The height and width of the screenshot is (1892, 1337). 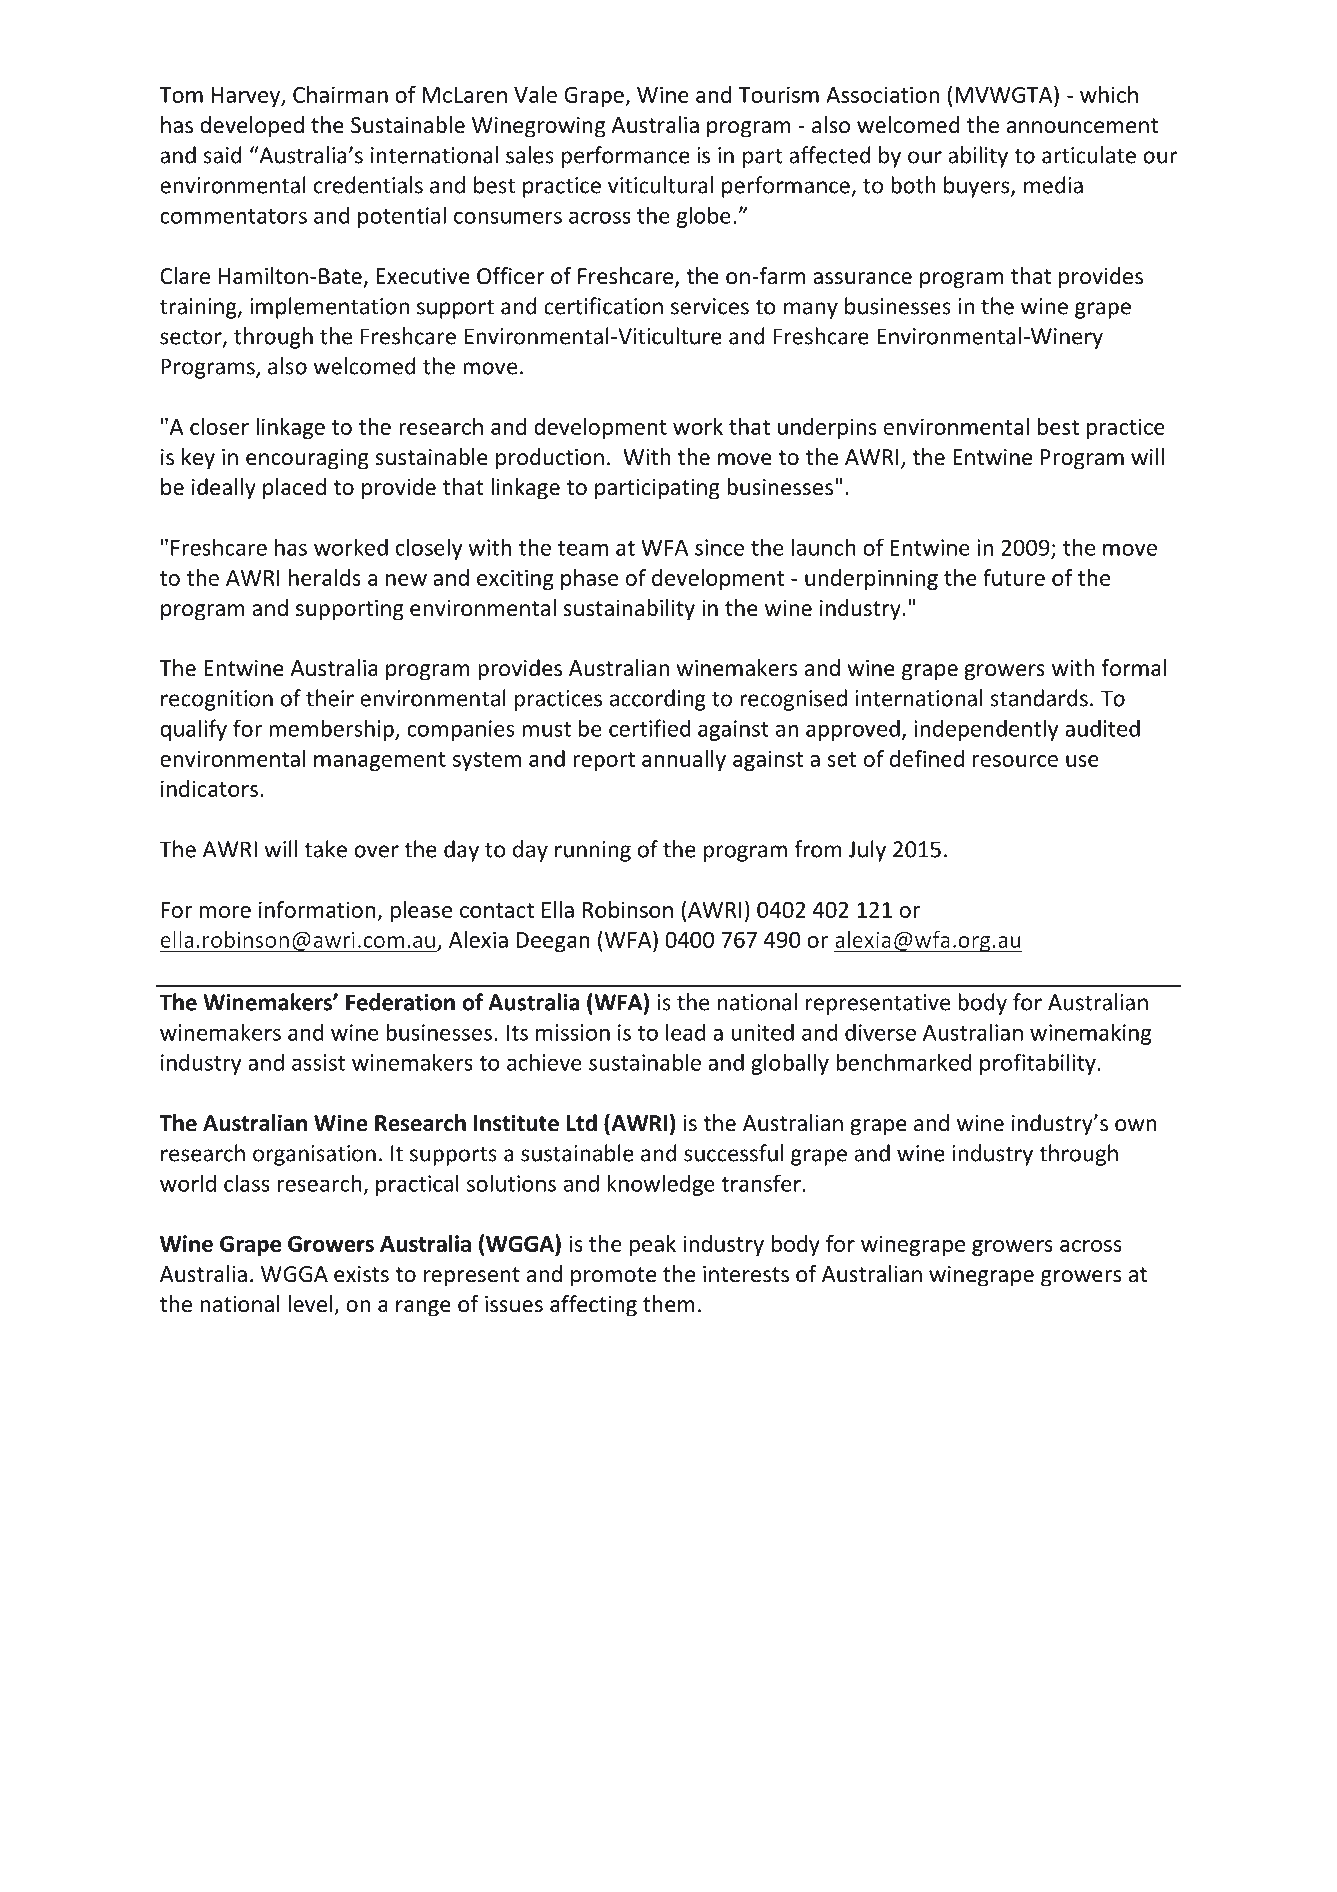 What do you see at coordinates (710, 306) in the screenshot?
I see `services` at bounding box center [710, 306].
